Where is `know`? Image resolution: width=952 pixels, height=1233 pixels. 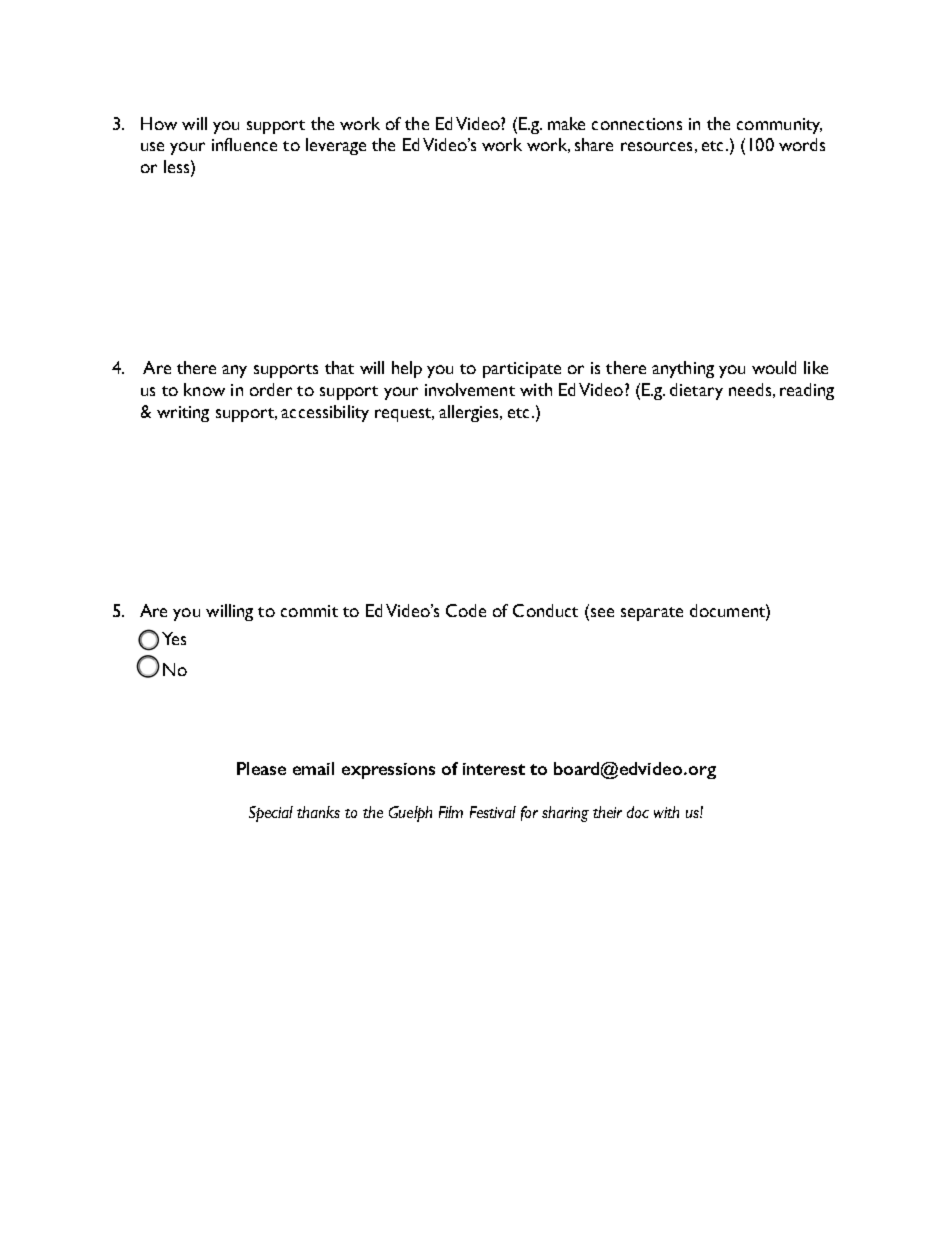 know is located at coordinates (204, 389).
